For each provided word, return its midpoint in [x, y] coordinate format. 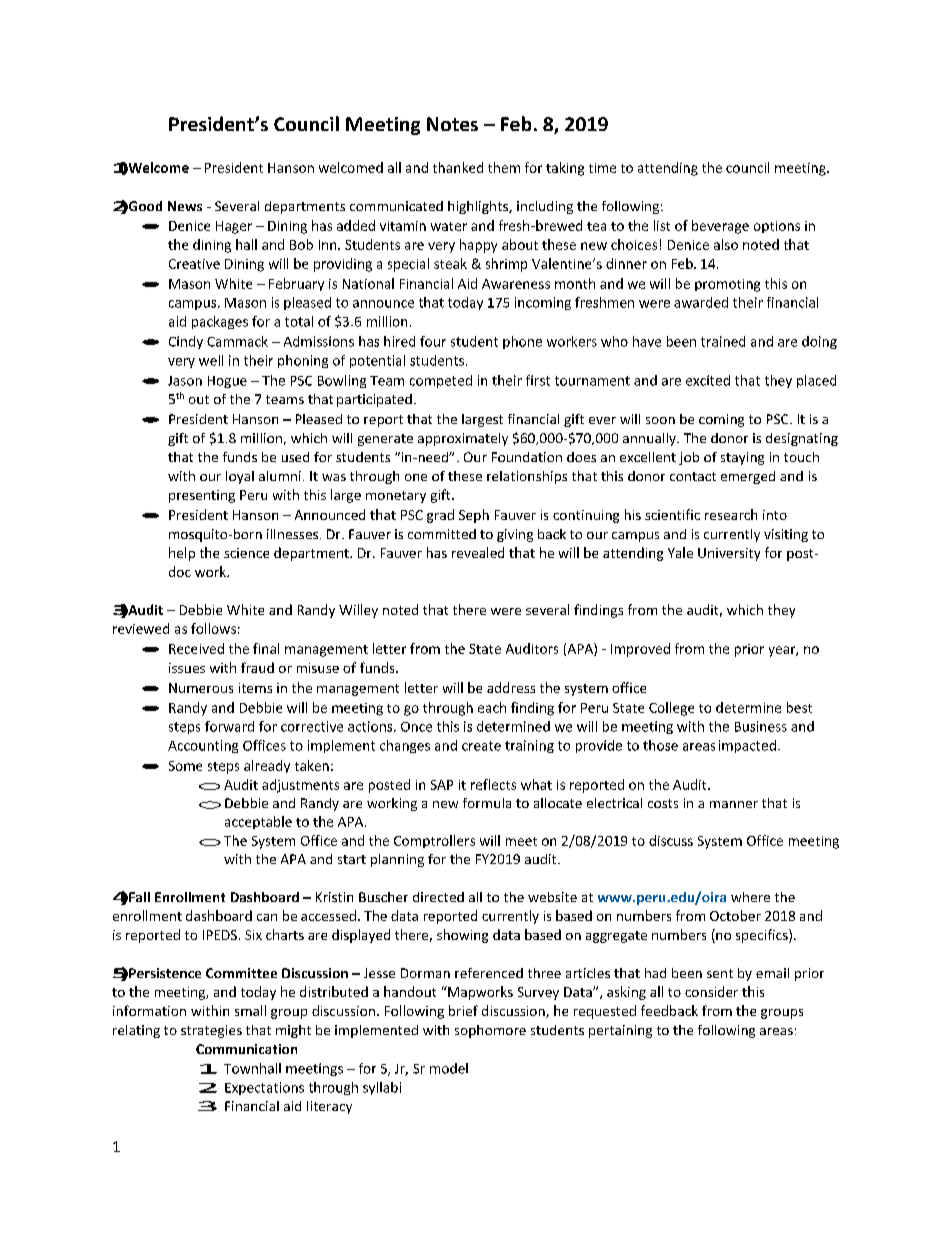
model [449, 1068]
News [185, 206]
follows [213, 628]
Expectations [264, 1088]
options [777, 227]
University [729, 554]
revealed [478, 552]
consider [711, 991]
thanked [458, 167]
